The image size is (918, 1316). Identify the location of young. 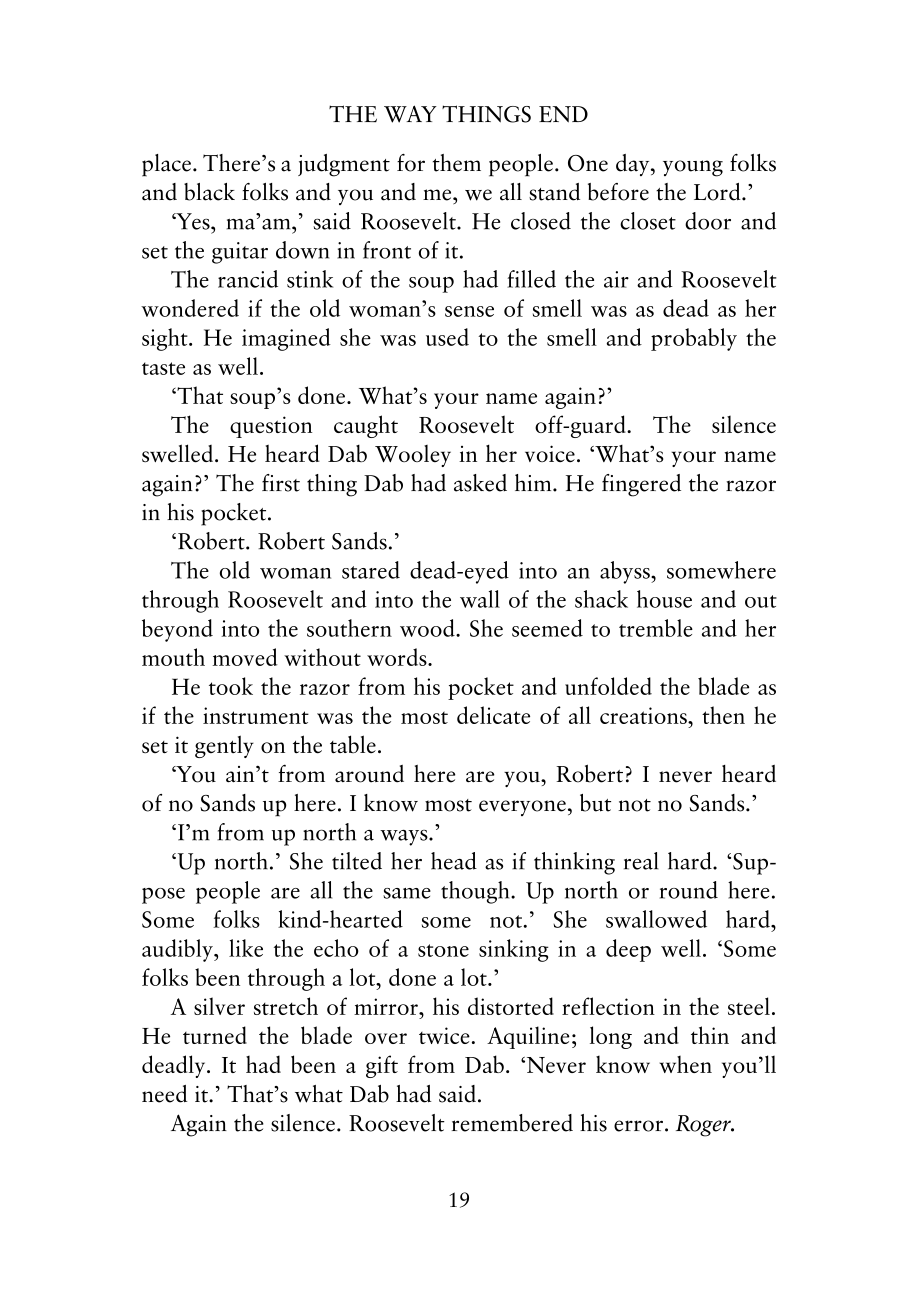
(693, 168).
